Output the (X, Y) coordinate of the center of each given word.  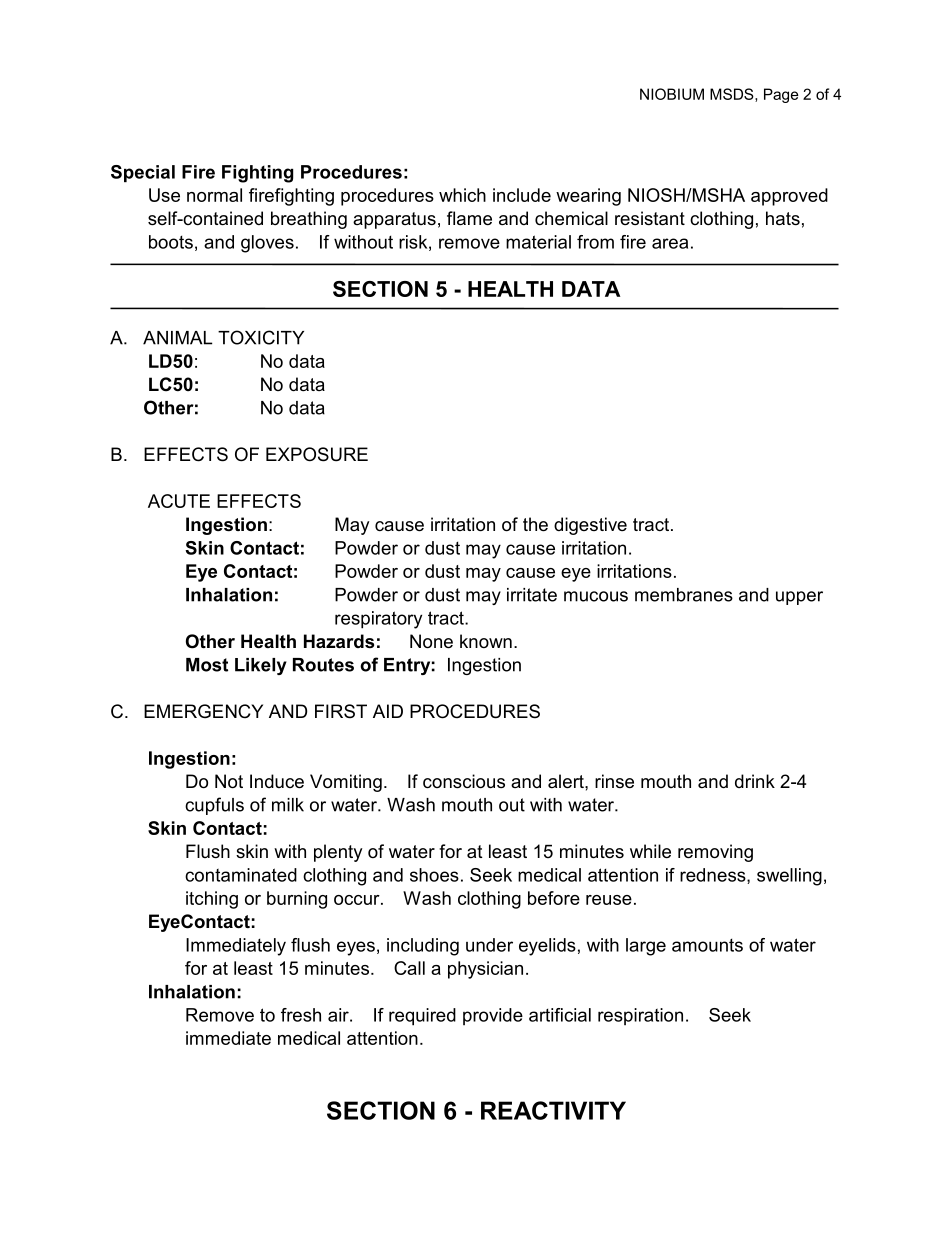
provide (493, 1016)
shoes (434, 875)
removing (715, 853)
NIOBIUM (672, 94)
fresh (301, 1015)
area (670, 243)
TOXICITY (261, 337)
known (486, 641)
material (538, 242)
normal (214, 195)
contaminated (241, 875)
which (462, 195)
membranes (684, 595)
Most (207, 665)
